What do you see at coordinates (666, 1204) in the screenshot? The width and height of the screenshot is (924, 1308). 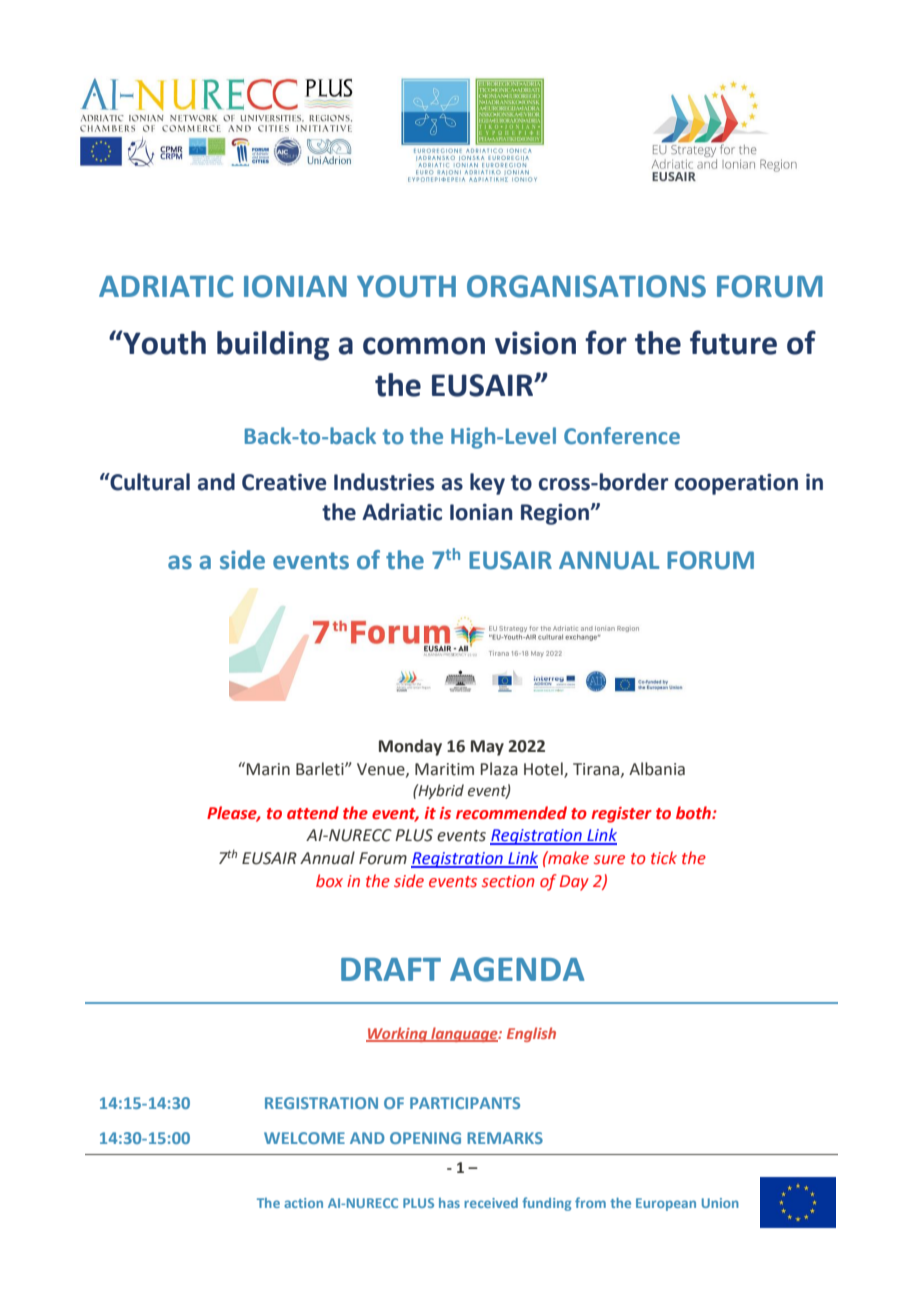 I see `European` at bounding box center [666, 1204].
